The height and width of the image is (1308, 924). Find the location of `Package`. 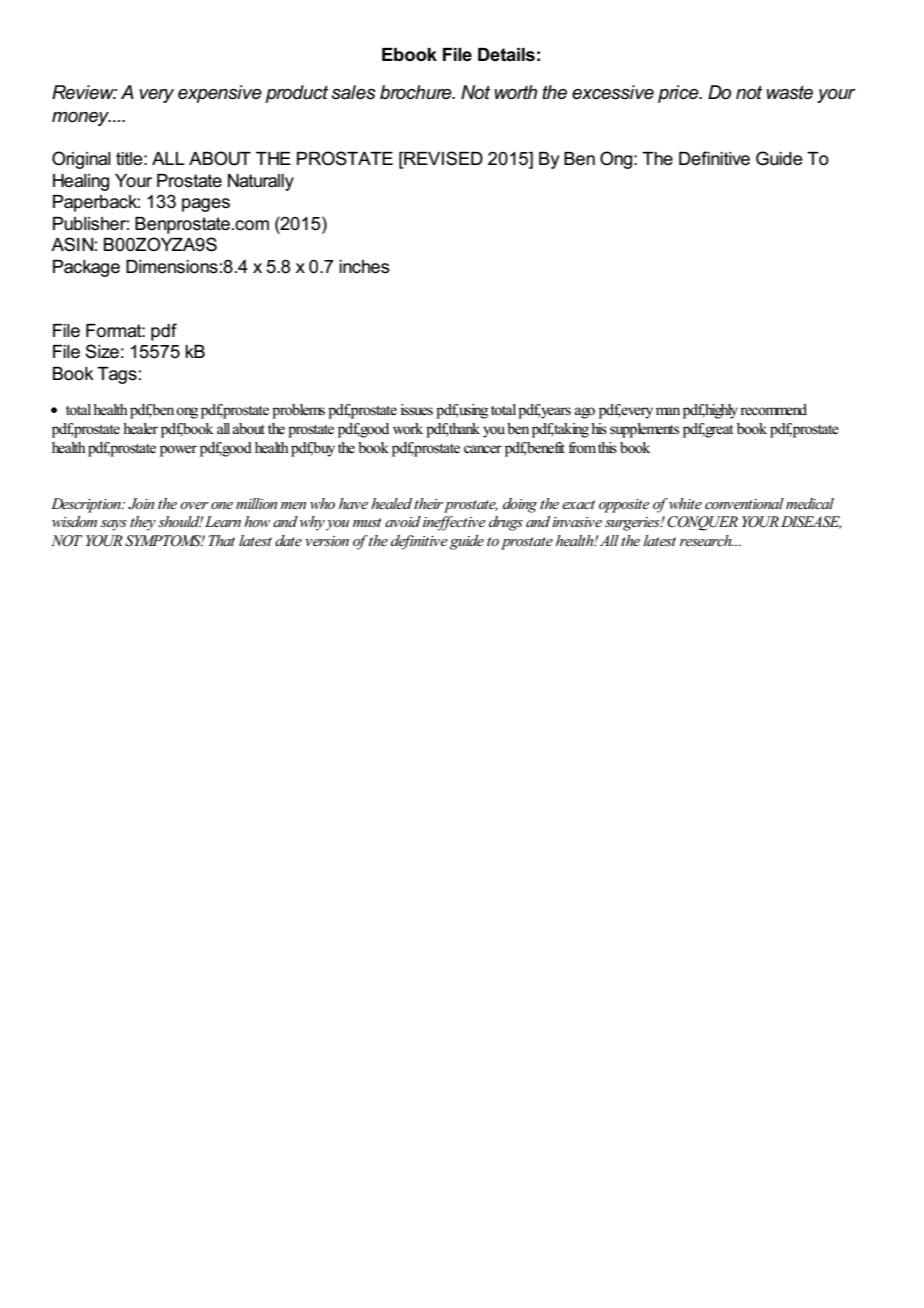

Package is located at coordinates (86, 268).
